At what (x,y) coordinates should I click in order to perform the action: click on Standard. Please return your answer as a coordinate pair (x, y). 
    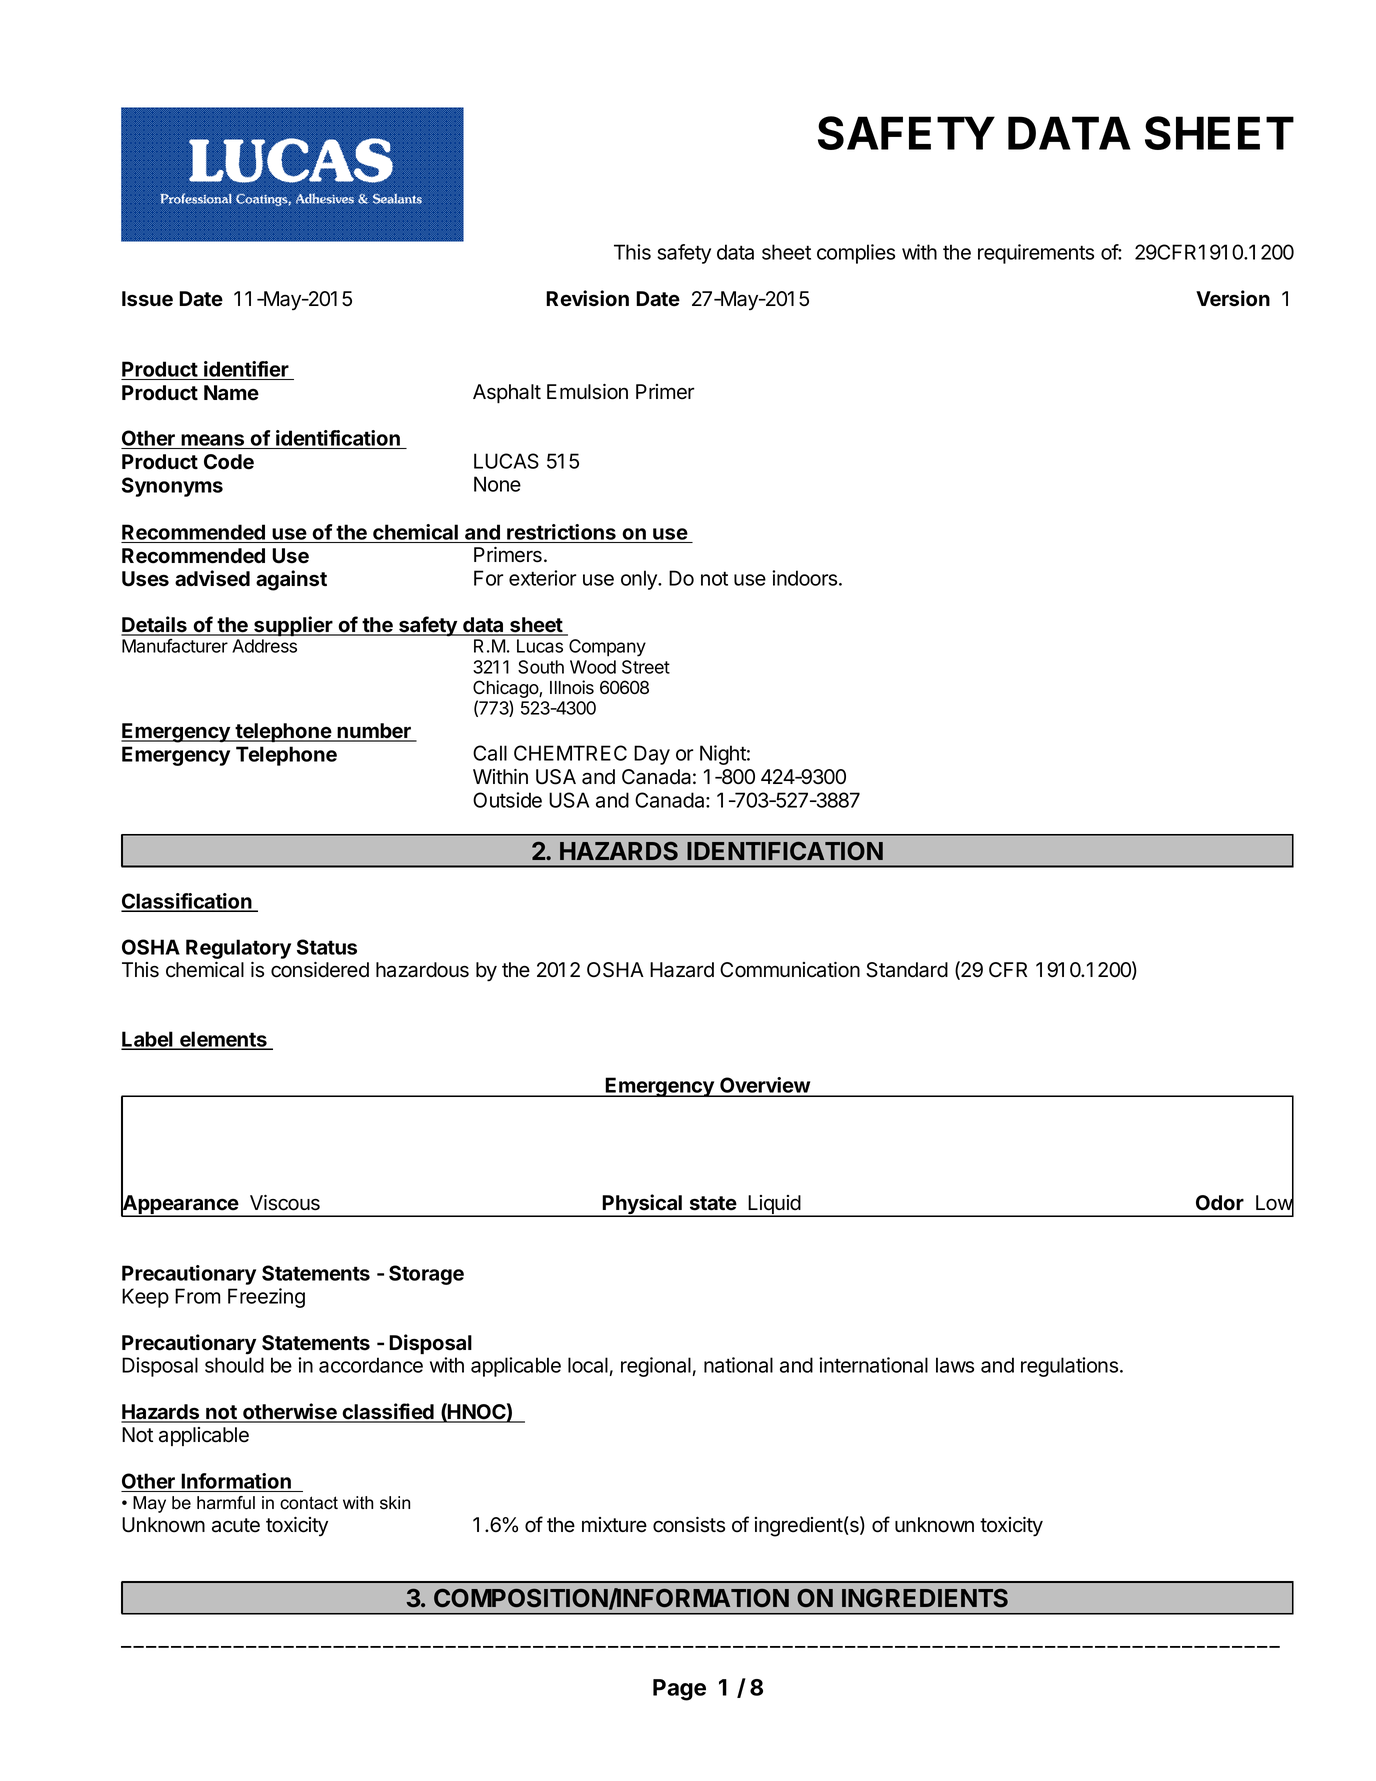
    Looking at the image, I should click on (907, 970).
